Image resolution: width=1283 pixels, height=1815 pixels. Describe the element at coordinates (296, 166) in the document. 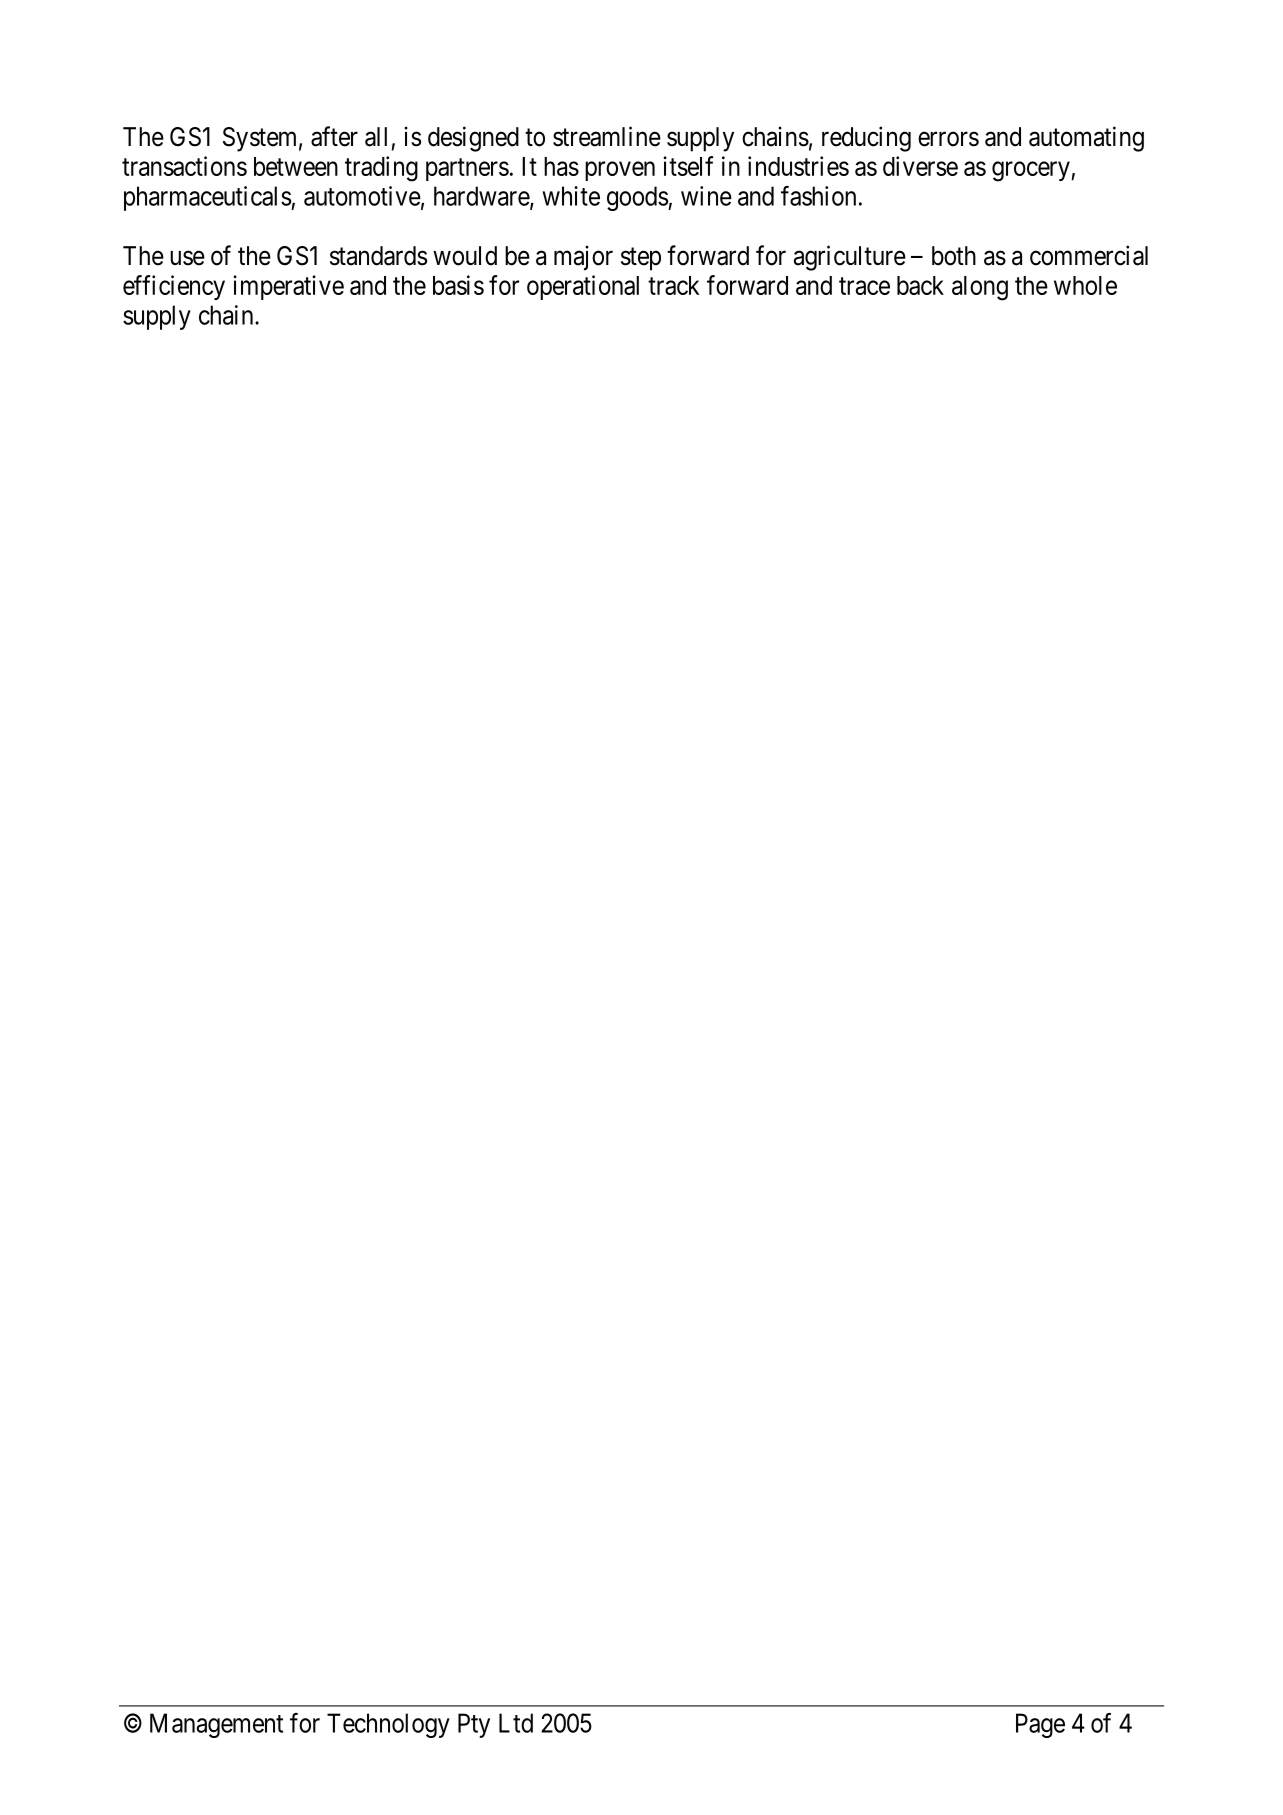

I see `between` at that location.
